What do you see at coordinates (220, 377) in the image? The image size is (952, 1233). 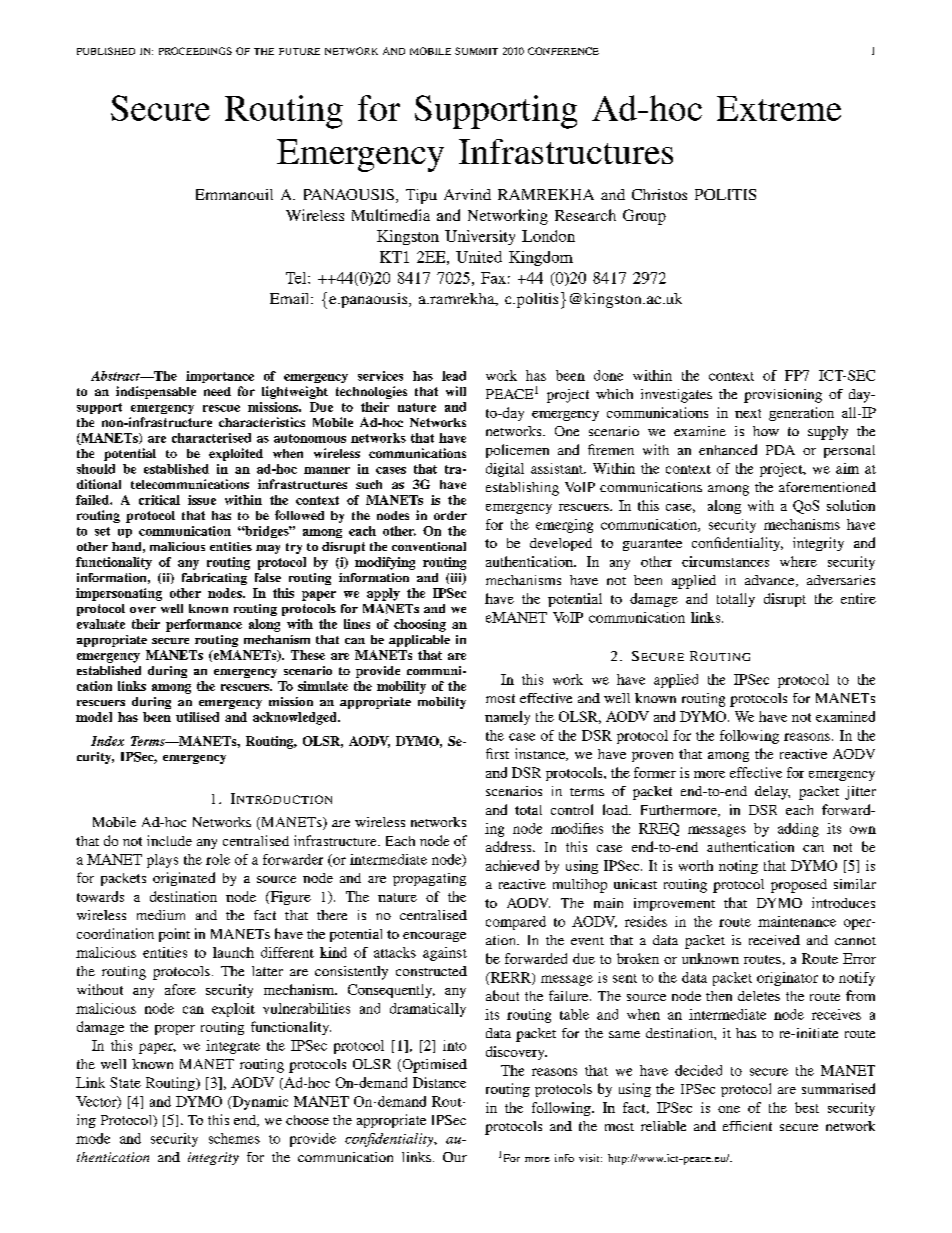 I see `importance` at bounding box center [220, 377].
